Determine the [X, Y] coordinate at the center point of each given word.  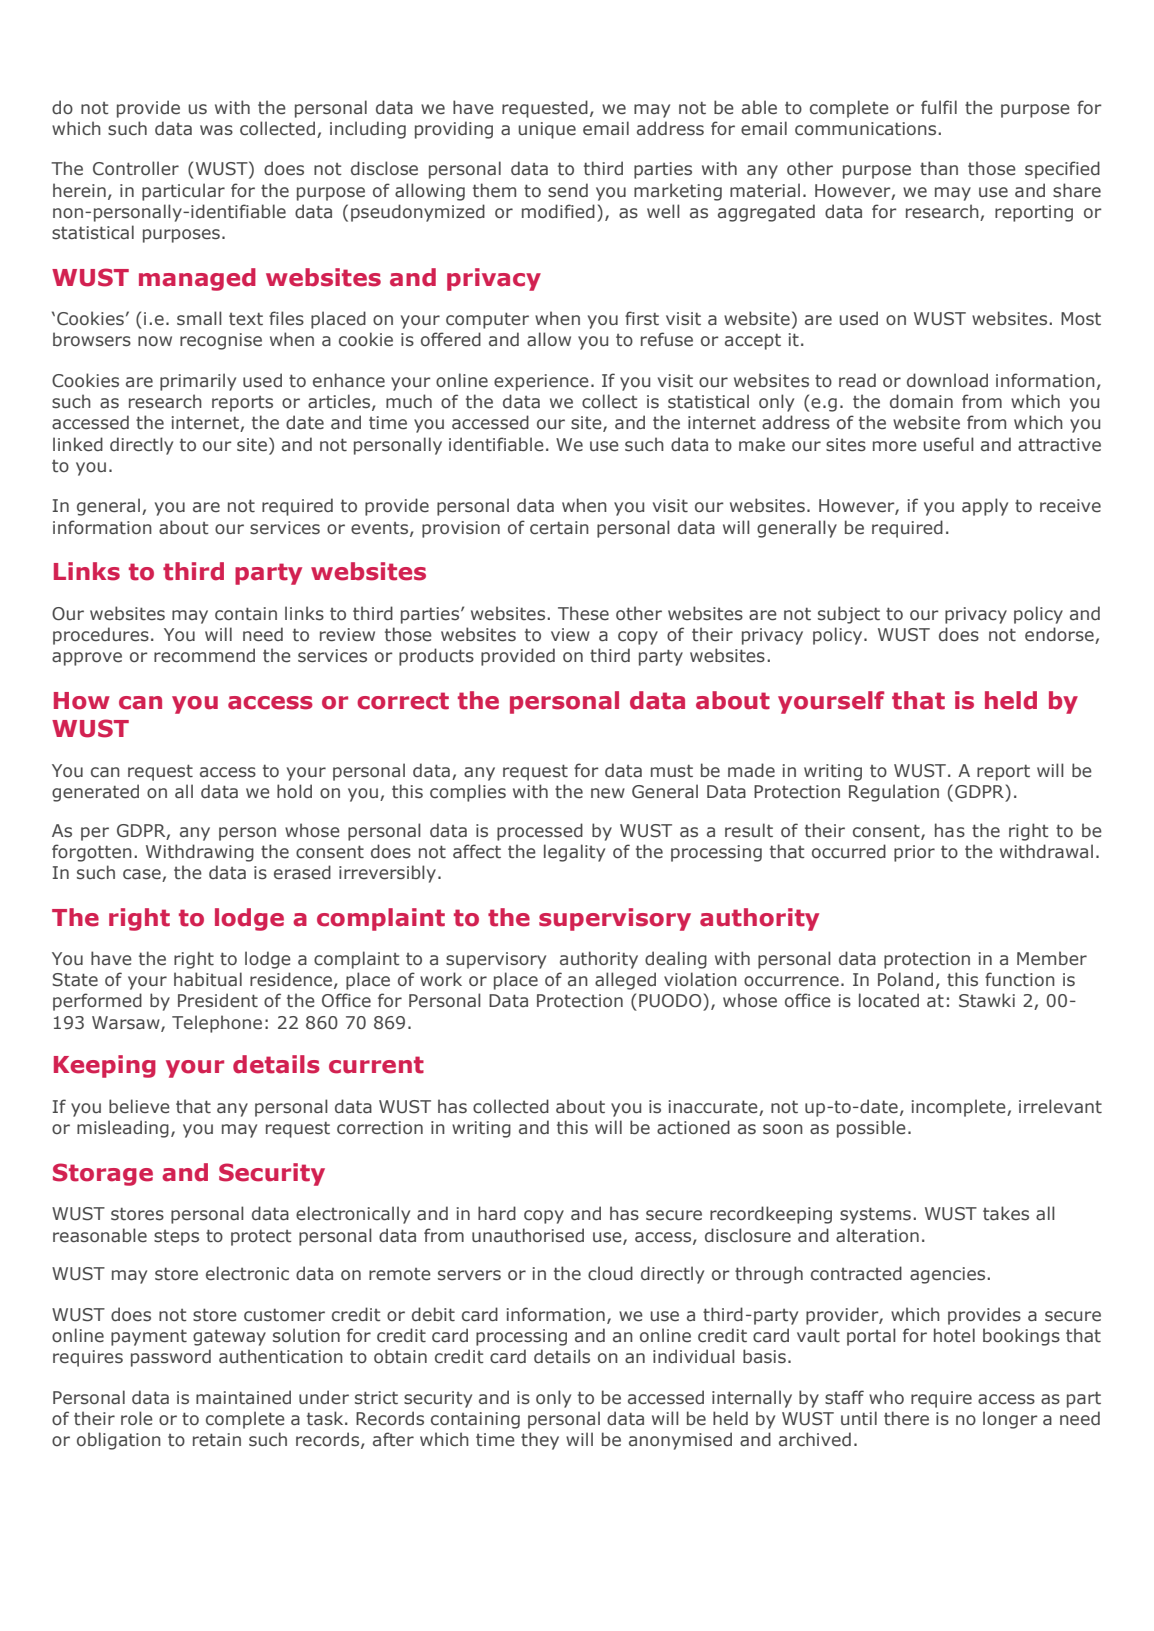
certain [559, 528]
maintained [243, 1397]
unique [547, 130]
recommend [204, 655]
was [216, 130]
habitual [208, 979]
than [939, 168]
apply [985, 507]
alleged [625, 981]
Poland [905, 979]
